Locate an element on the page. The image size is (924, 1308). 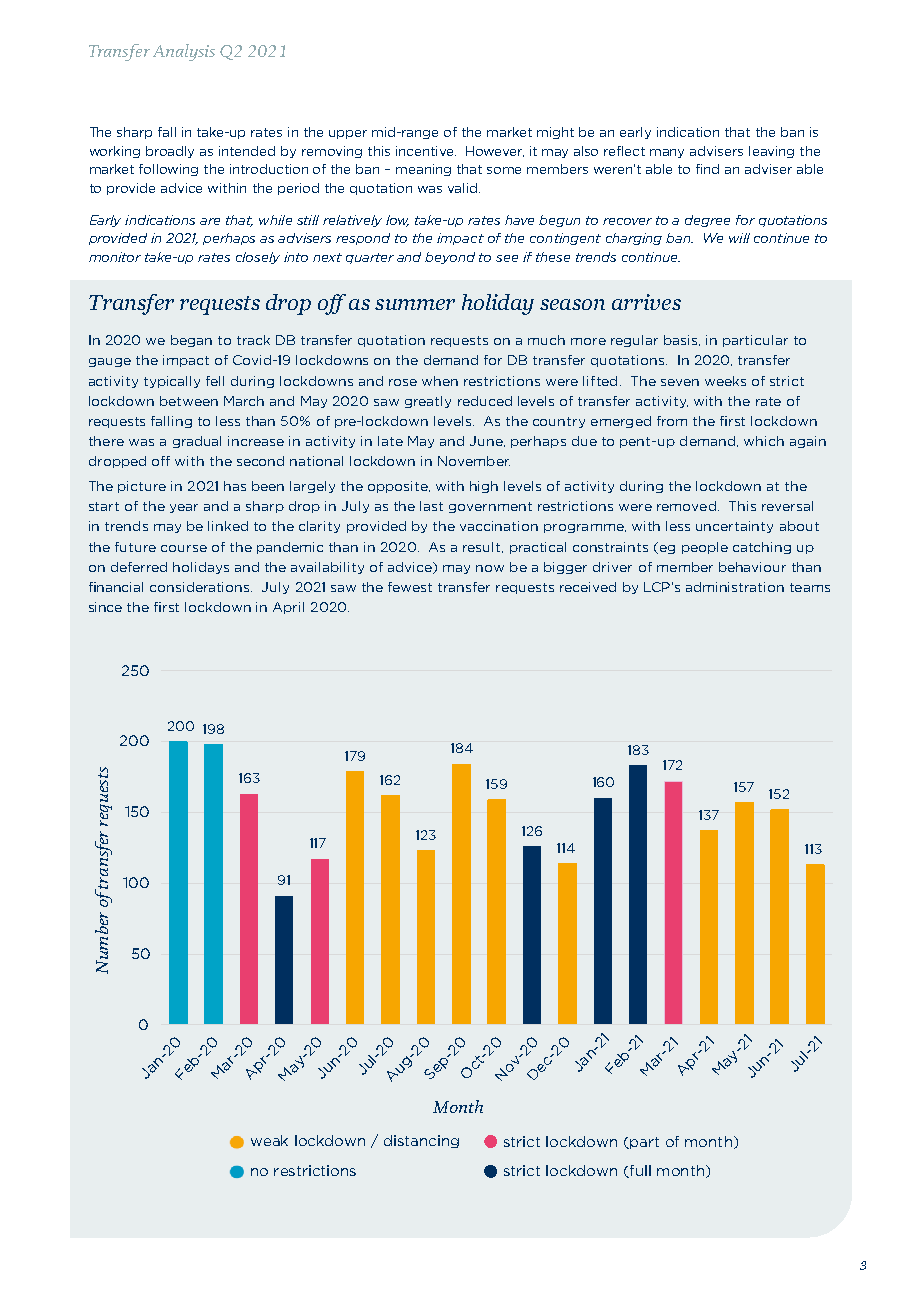
distancing is located at coordinates (421, 1141).
